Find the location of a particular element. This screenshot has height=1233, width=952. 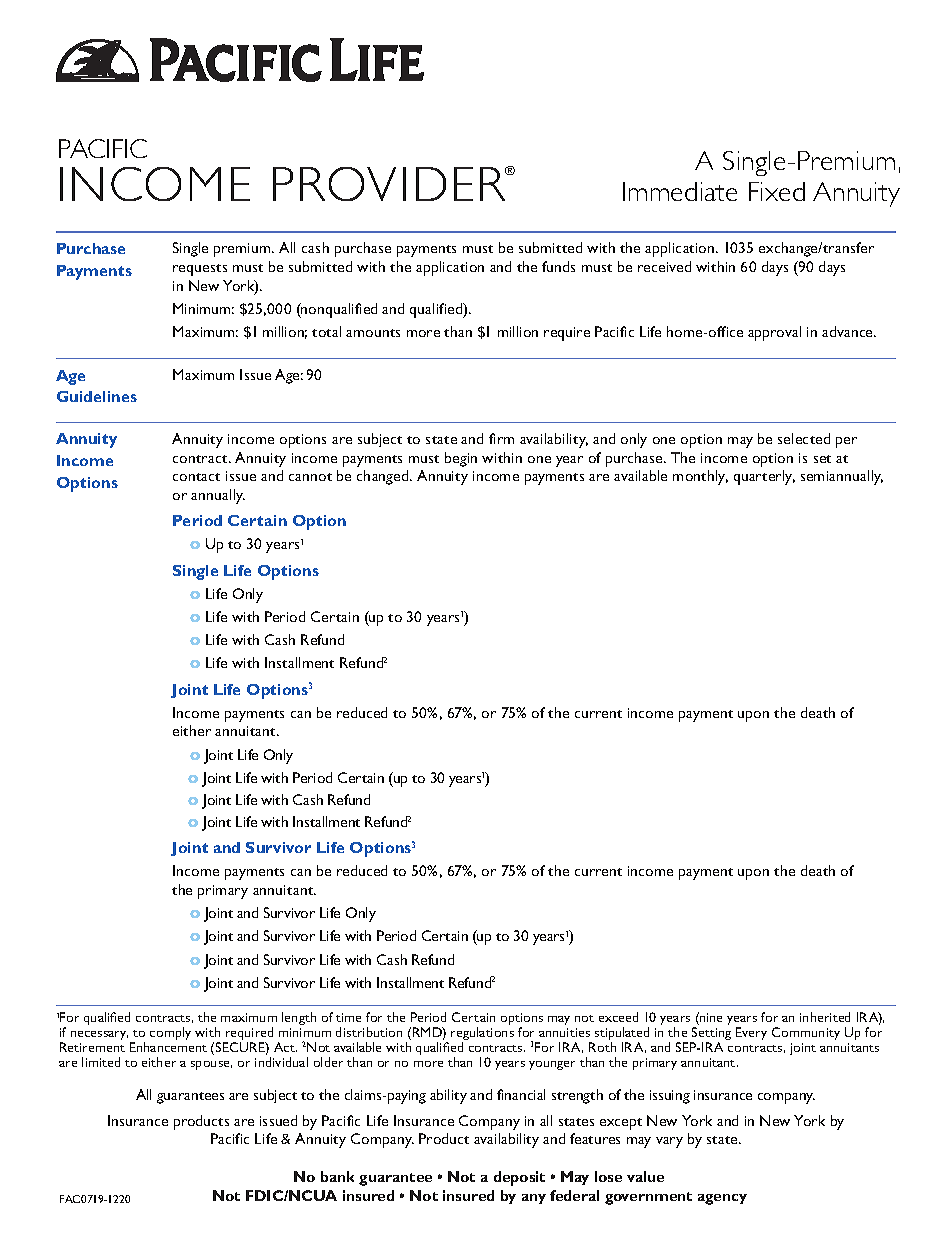

requests is located at coordinates (200, 270).
